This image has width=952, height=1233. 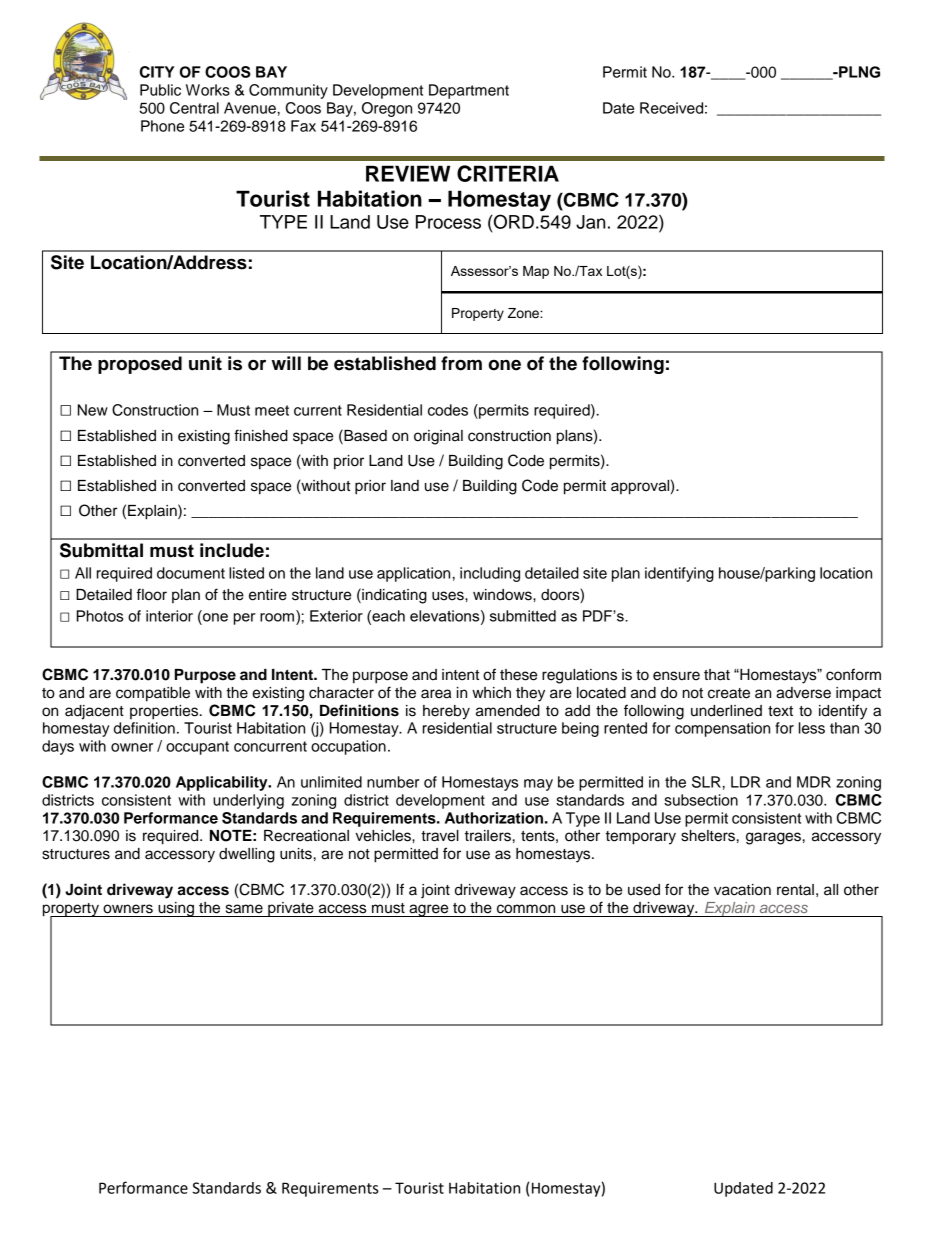 I want to click on proposed, so click(x=140, y=365).
